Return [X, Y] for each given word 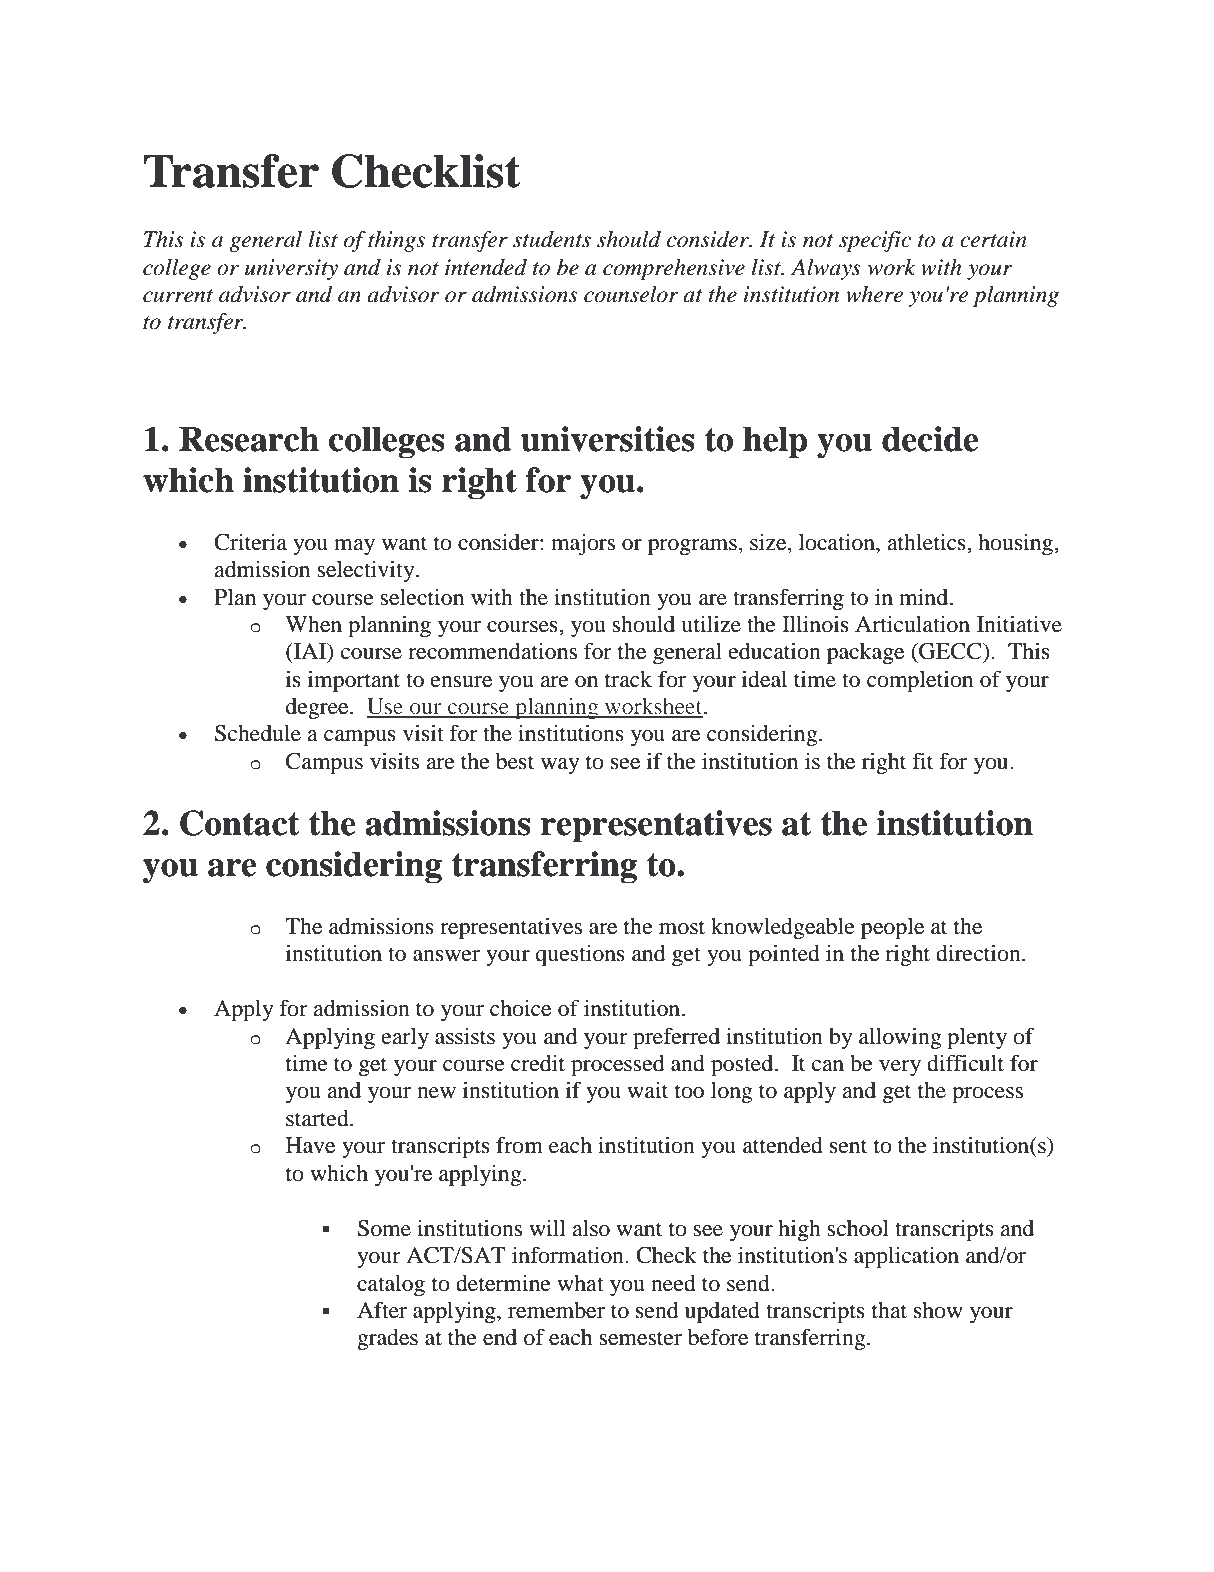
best [515, 761]
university [291, 269]
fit [922, 761]
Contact [240, 823]
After [382, 1310]
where [874, 294]
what [580, 1283]
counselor [631, 294]
